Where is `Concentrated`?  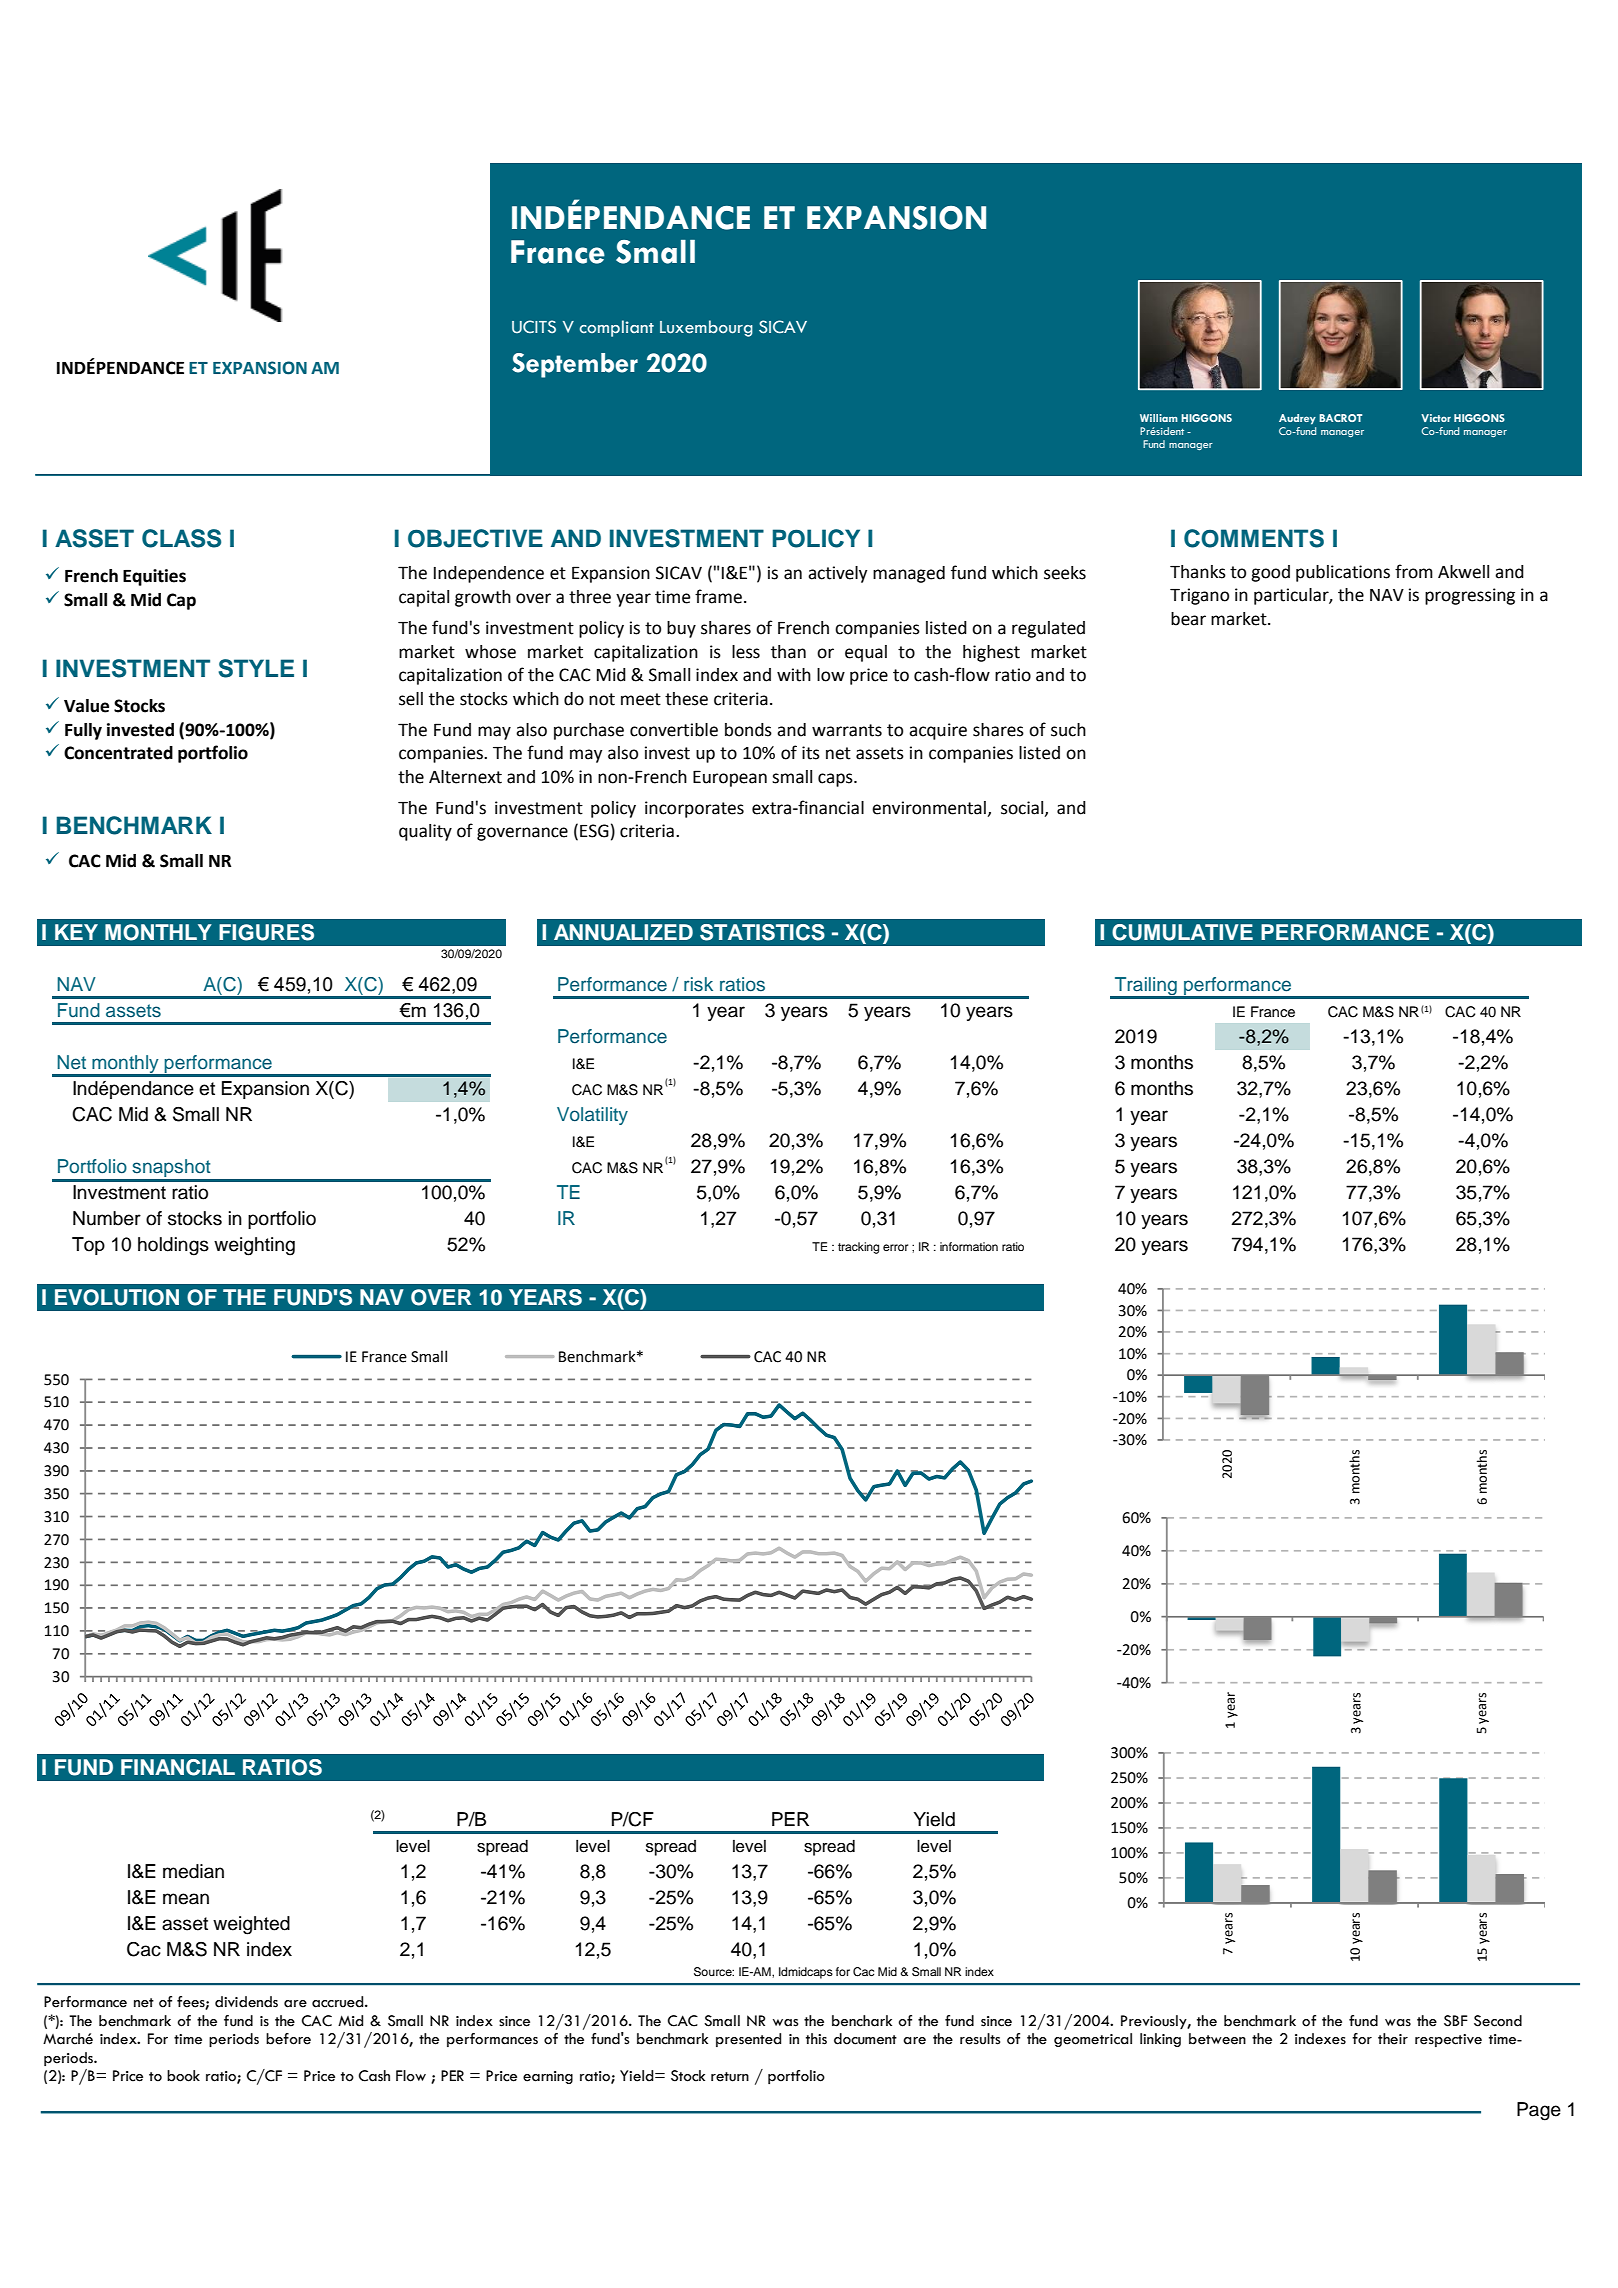
Concentrated is located at coordinates (118, 753).
